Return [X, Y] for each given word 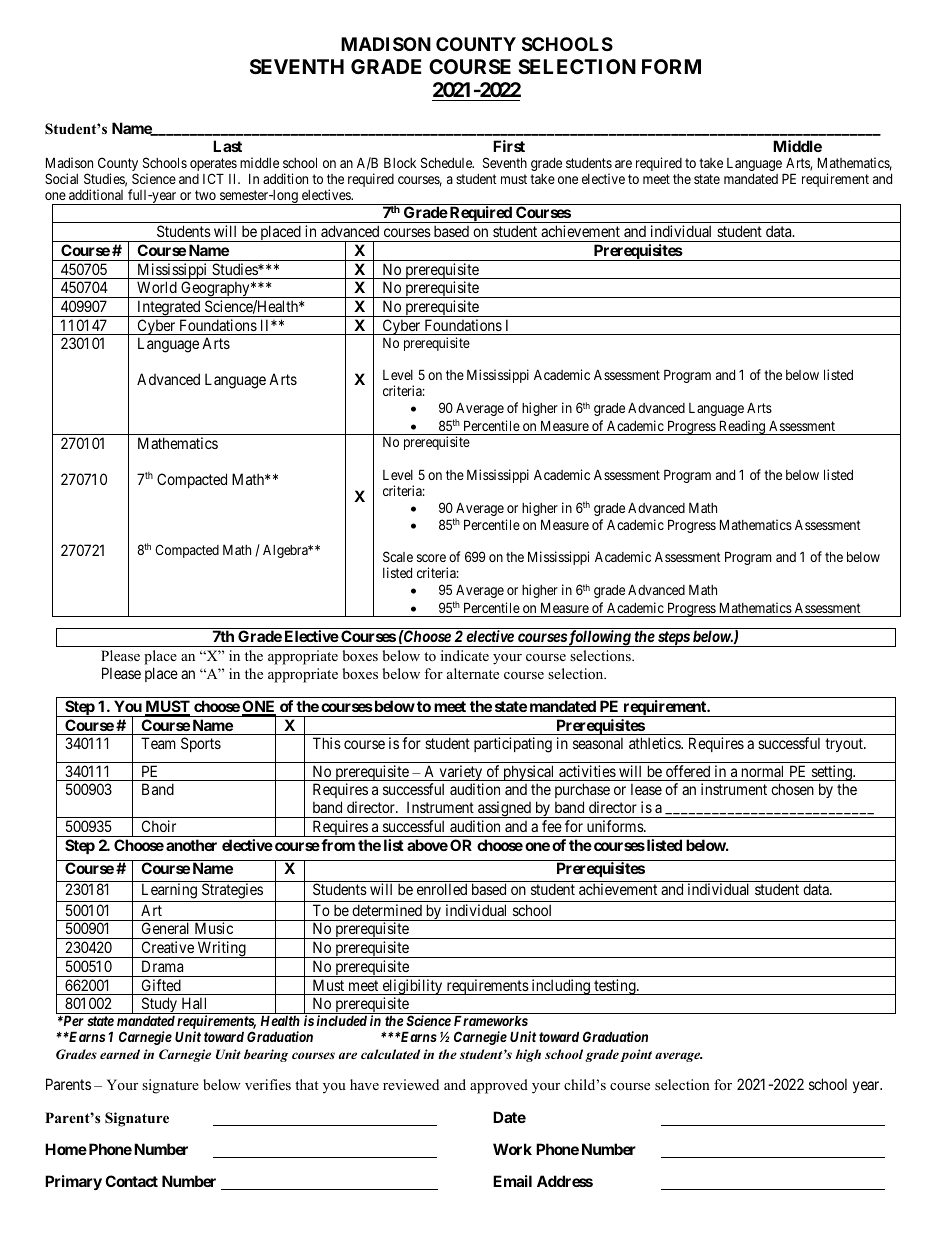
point [636, 1055]
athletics [655, 743]
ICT [213, 178]
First [509, 146]
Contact [131, 1181]
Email [512, 1181]
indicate [465, 655]
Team [158, 743]
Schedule [447, 162]
